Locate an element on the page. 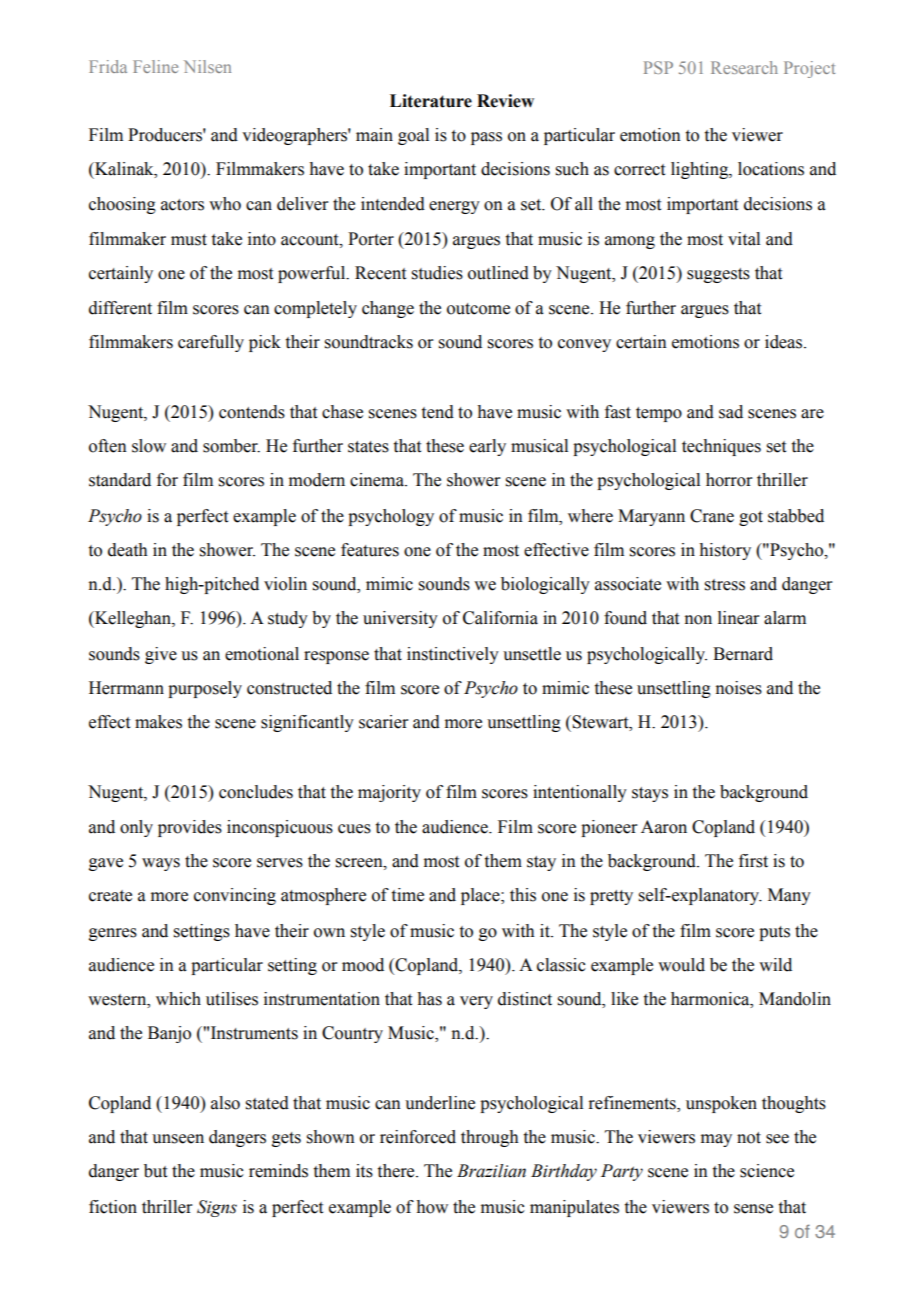 Image resolution: width=924 pixels, height=1308 pixels. Feline is located at coordinates (155, 66).
